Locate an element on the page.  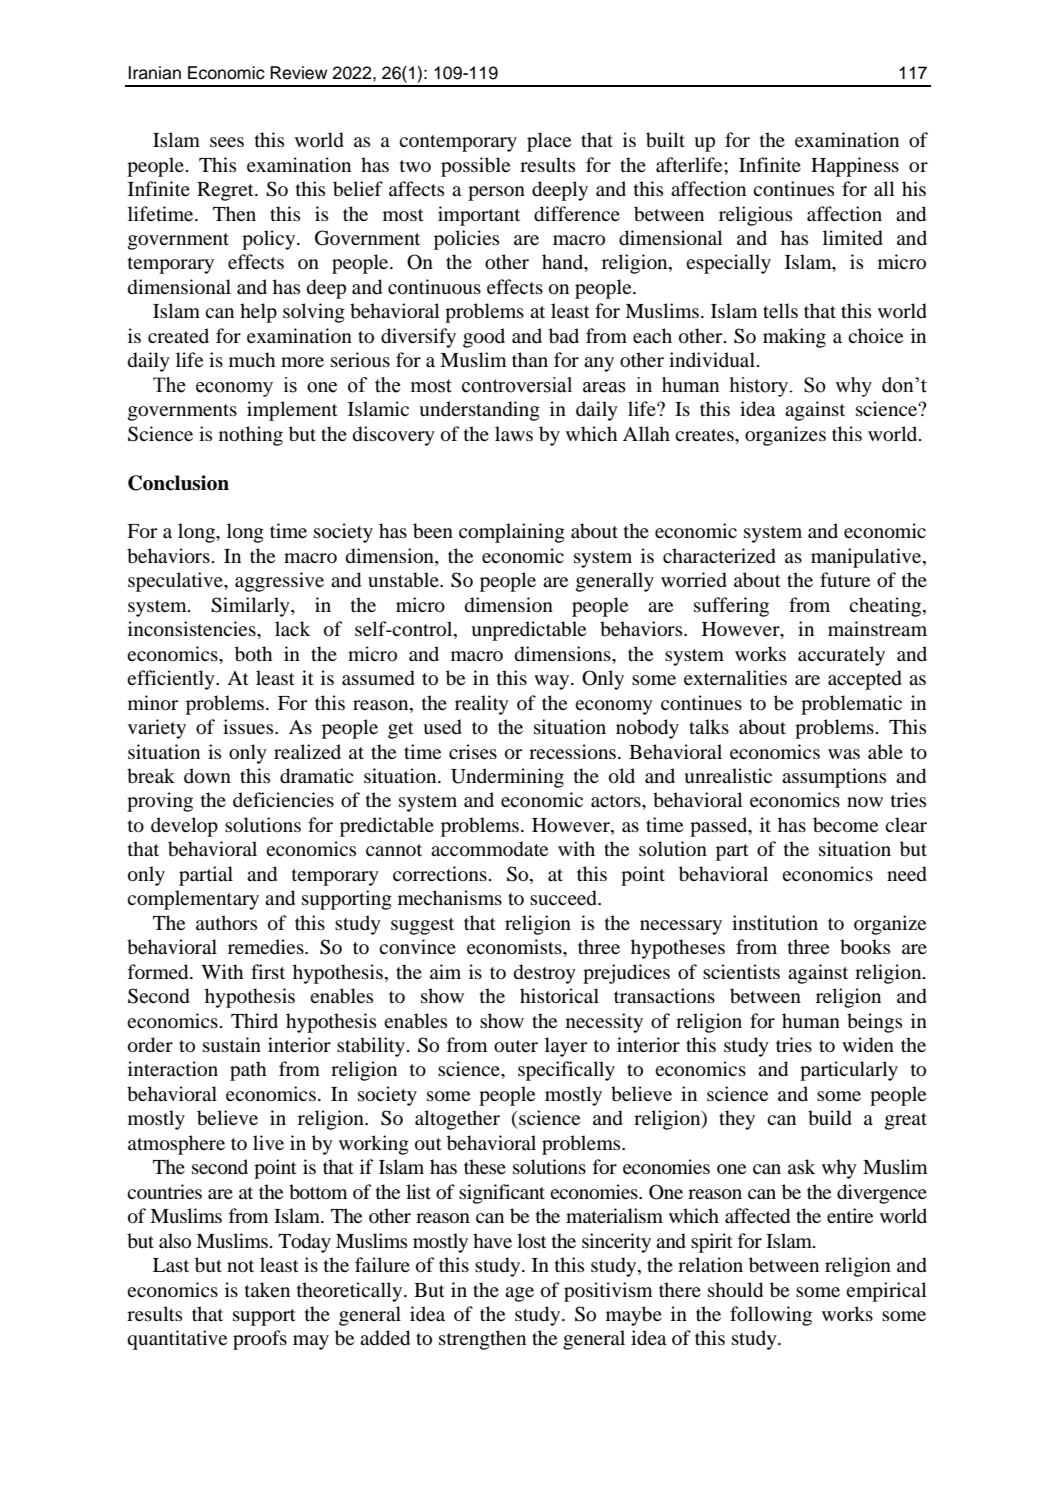
sees is located at coordinates (227, 142).
